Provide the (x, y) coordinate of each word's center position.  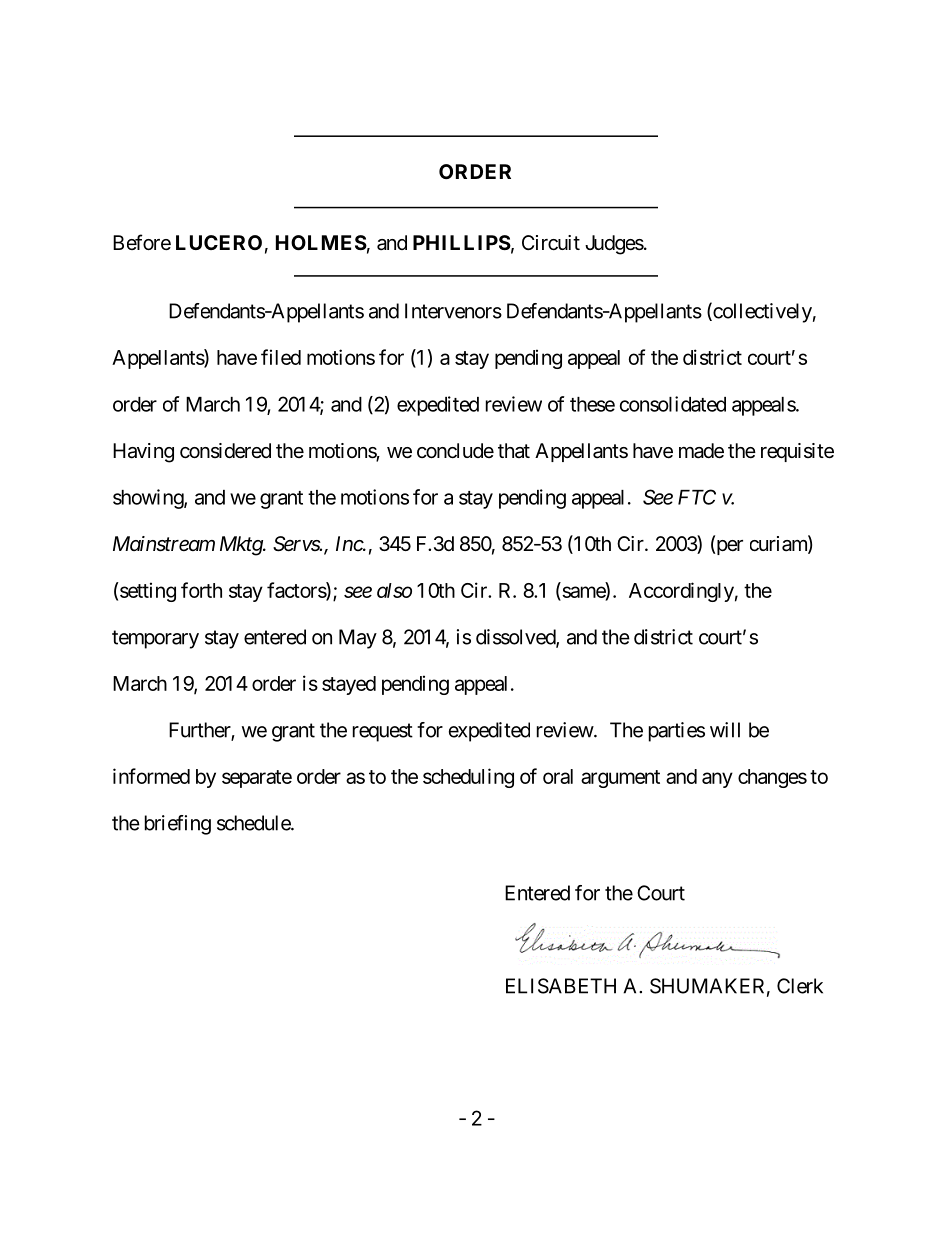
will (725, 730)
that (514, 450)
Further (200, 731)
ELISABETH (561, 986)
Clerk (800, 986)
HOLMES (321, 242)
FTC (697, 497)
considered (225, 451)
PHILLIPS (462, 242)
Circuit (551, 243)
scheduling (468, 778)
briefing (178, 825)
